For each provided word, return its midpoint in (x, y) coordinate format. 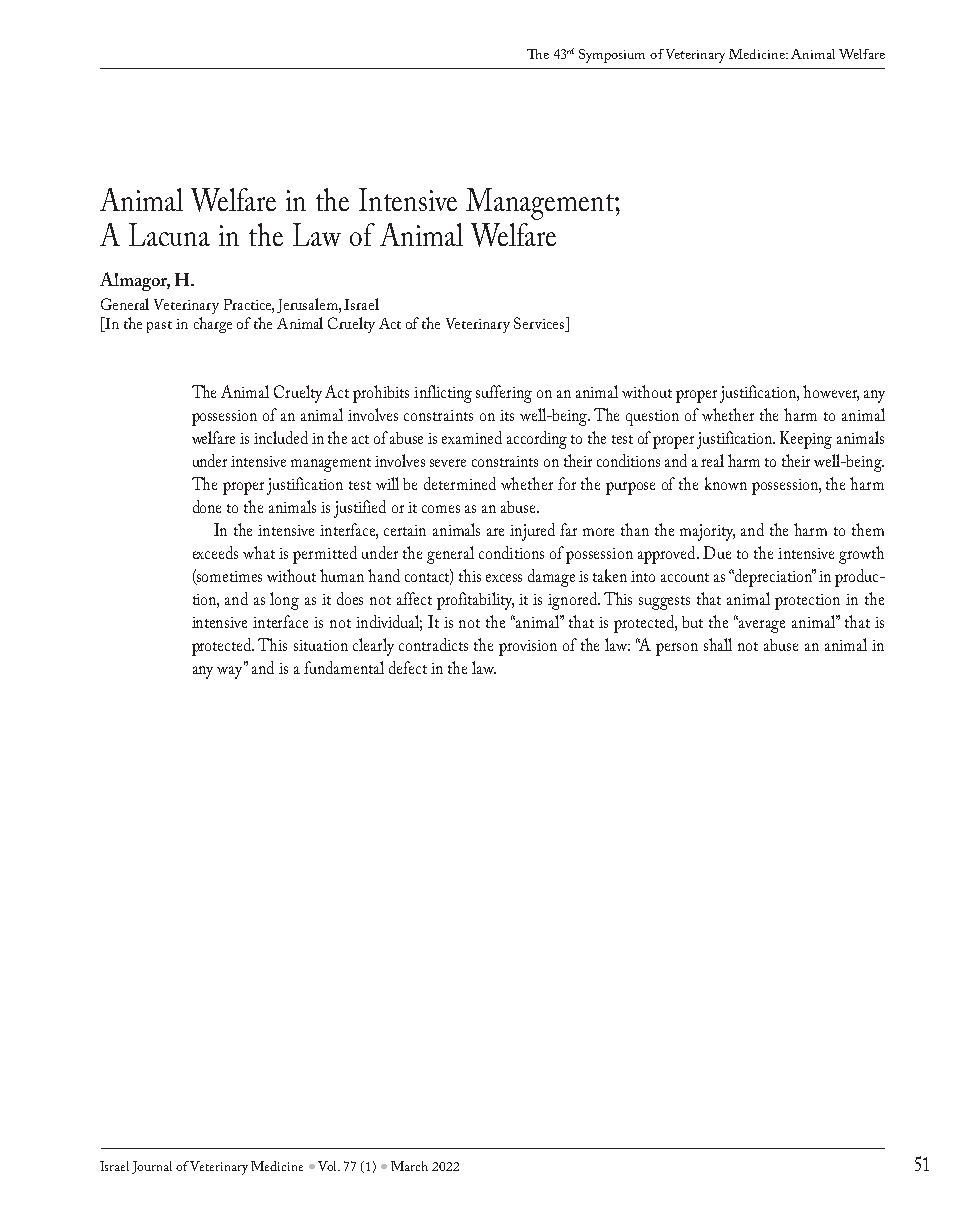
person (677, 649)
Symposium (612, 56)
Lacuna (169, 234)
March (409, 1166)
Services (540, 324)
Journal (152, 1167)
